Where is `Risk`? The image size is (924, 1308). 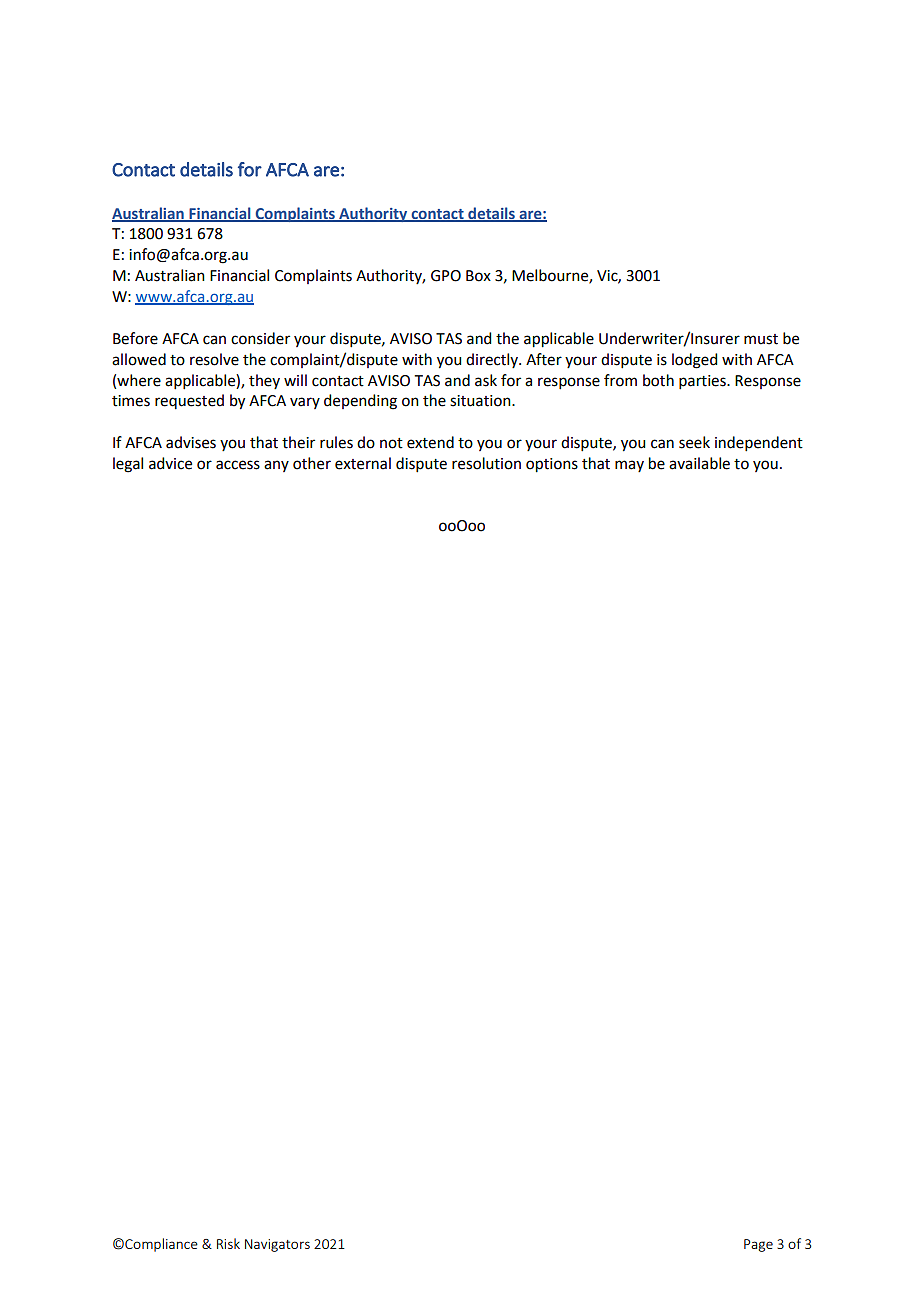
Risk is located at coordinates (228, 1243).
